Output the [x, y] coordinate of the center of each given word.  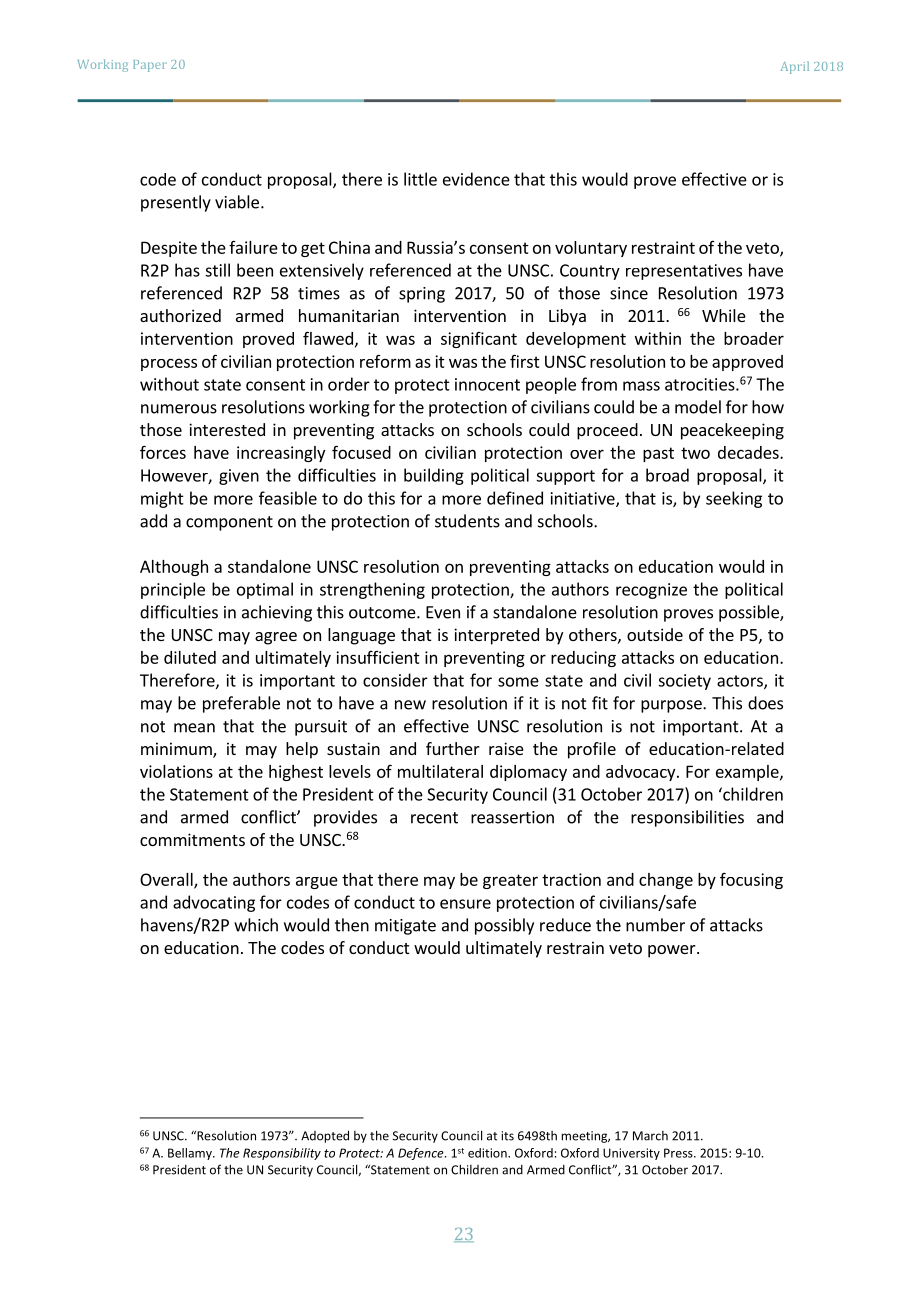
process [169, 364]
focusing [751, 880]
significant [479, 340]
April [794, 67]
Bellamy [191, 1154]
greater [510, 881]
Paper [150, 66]
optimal [265, 590]
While [724, 315]
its [507, 1136]
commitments [192, 839]
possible [750, 613]
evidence [476, 179]
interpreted [496, 636]
